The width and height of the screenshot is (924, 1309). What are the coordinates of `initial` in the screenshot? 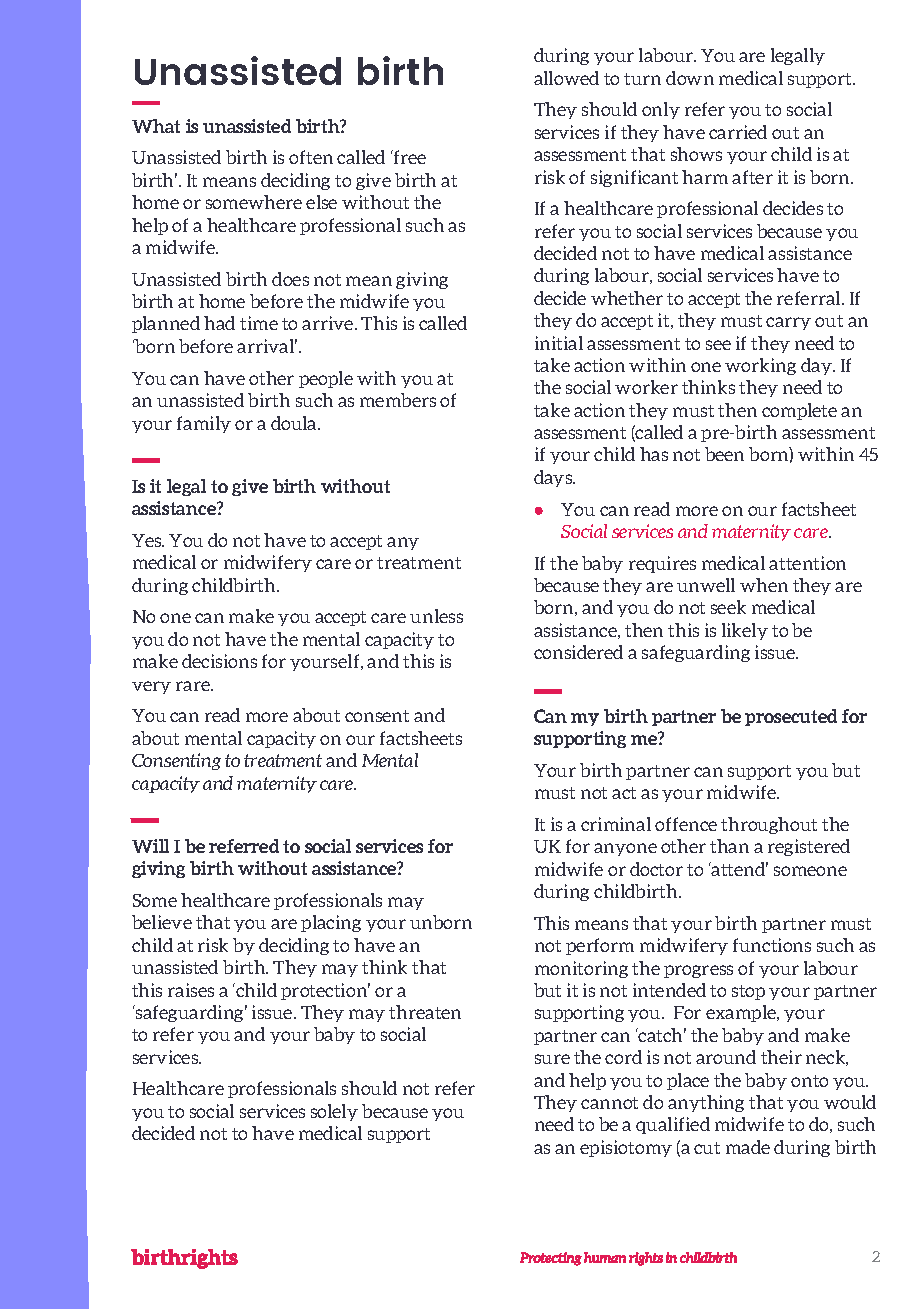 It's located at (559, 343).
